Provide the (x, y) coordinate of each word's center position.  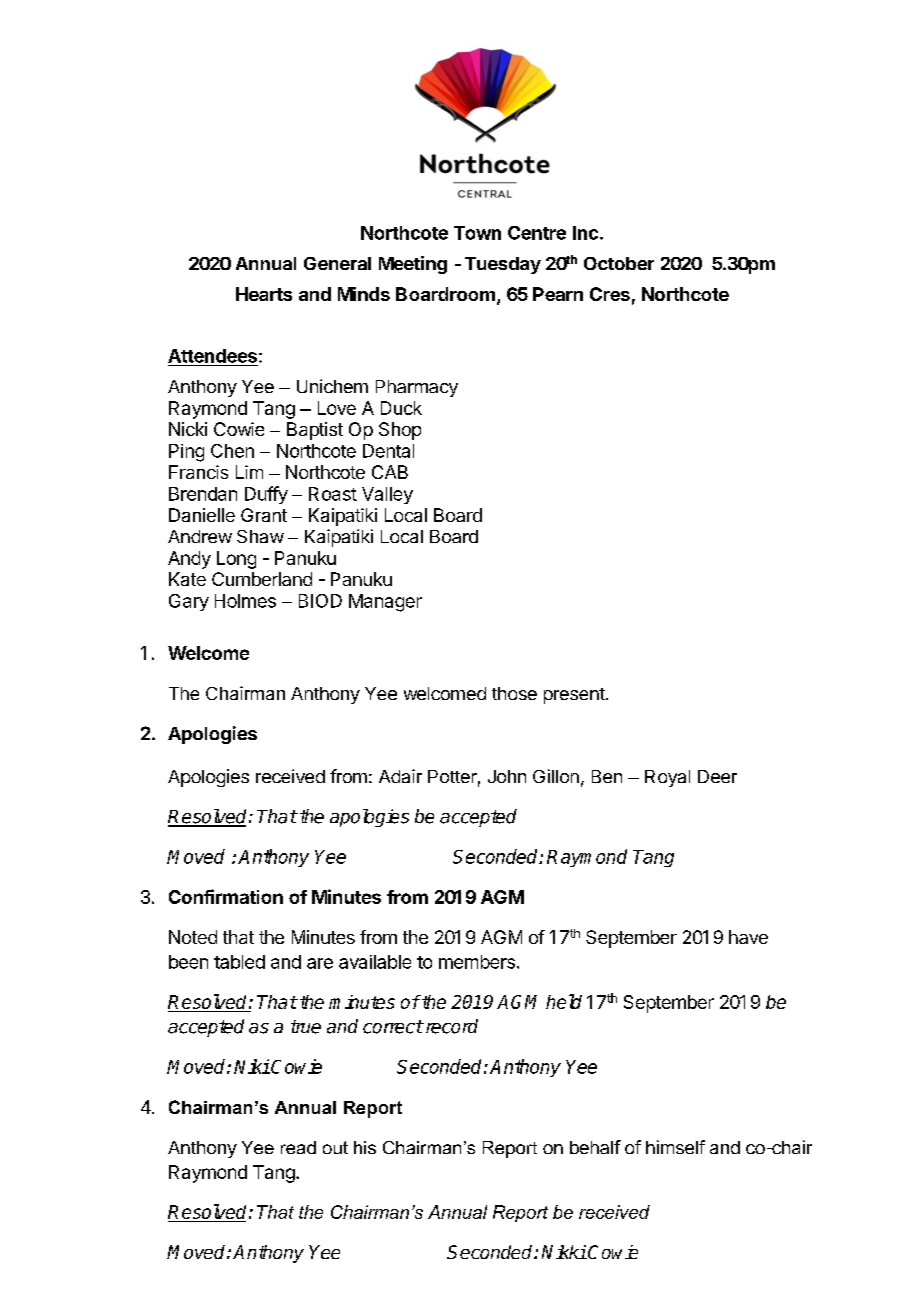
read (298, 1147)
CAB (390, 472)
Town (477, 233)
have (748, 937)
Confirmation (226, 896)
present (574, 696)
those (514, 693)
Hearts (264, 294)
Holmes (245, 601)
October (619, 263)
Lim (249, 472)
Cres (610, 294)
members (477, 962)
